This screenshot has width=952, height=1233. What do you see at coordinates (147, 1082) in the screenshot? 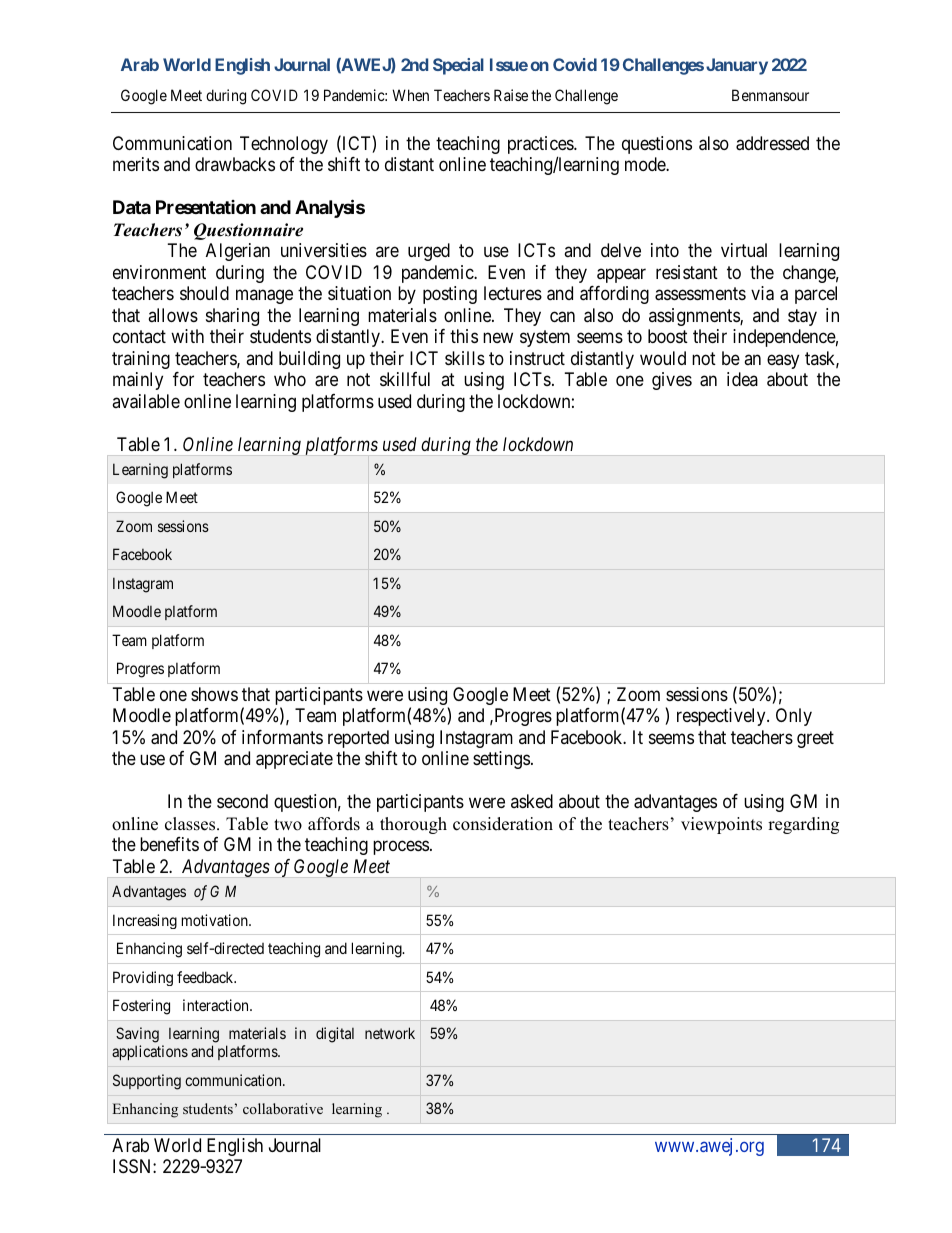
I see `Supporting` at bounding box center [147, 1082].
